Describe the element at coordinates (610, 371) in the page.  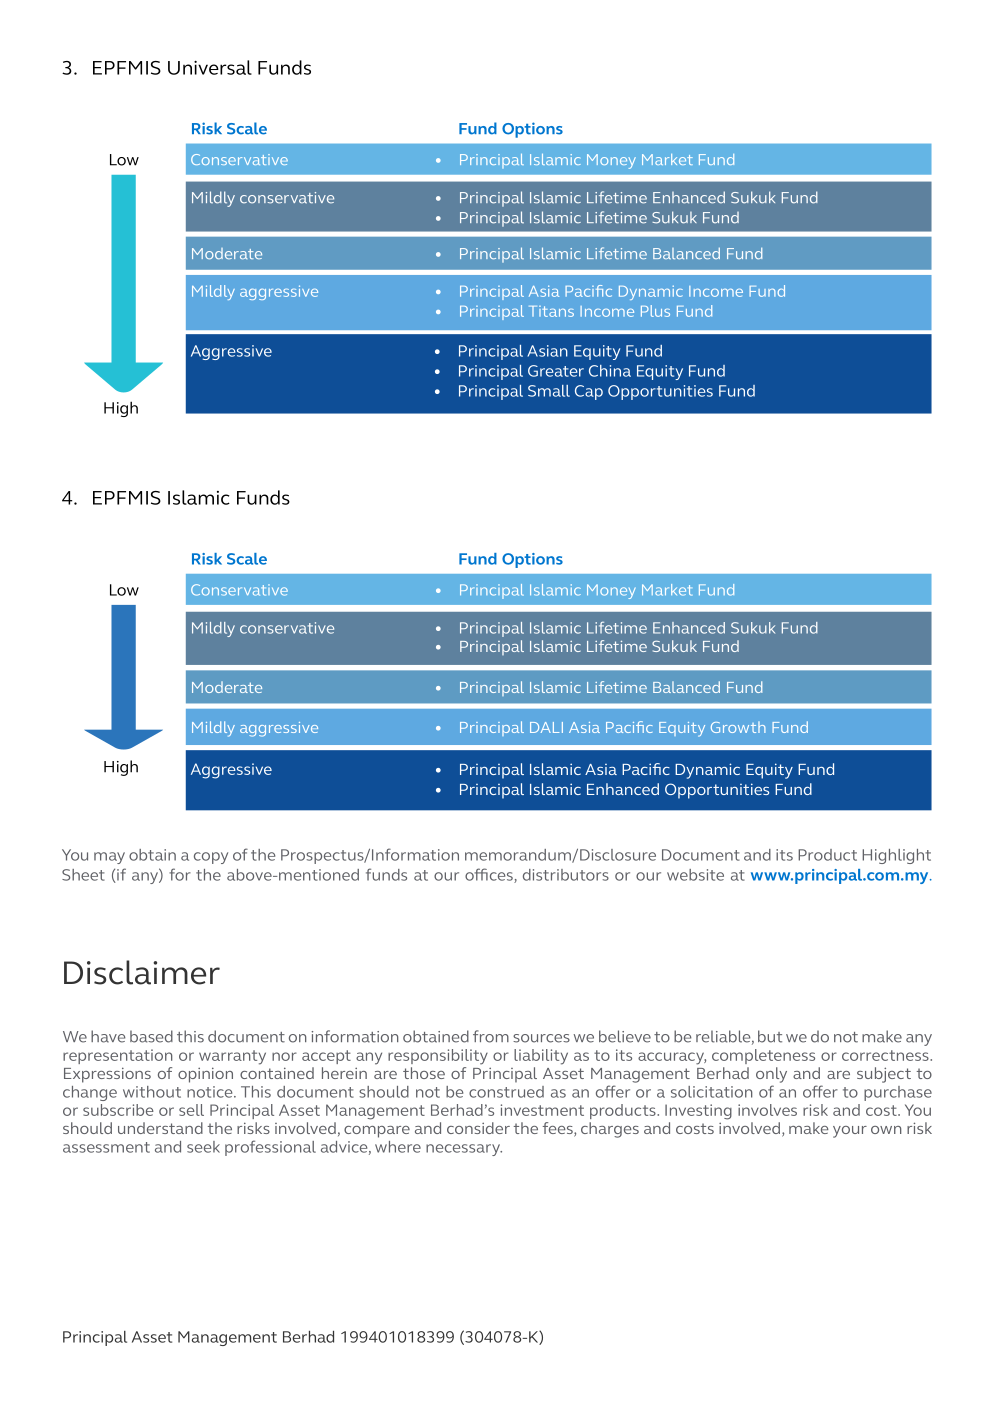
I see `China` at that location.
